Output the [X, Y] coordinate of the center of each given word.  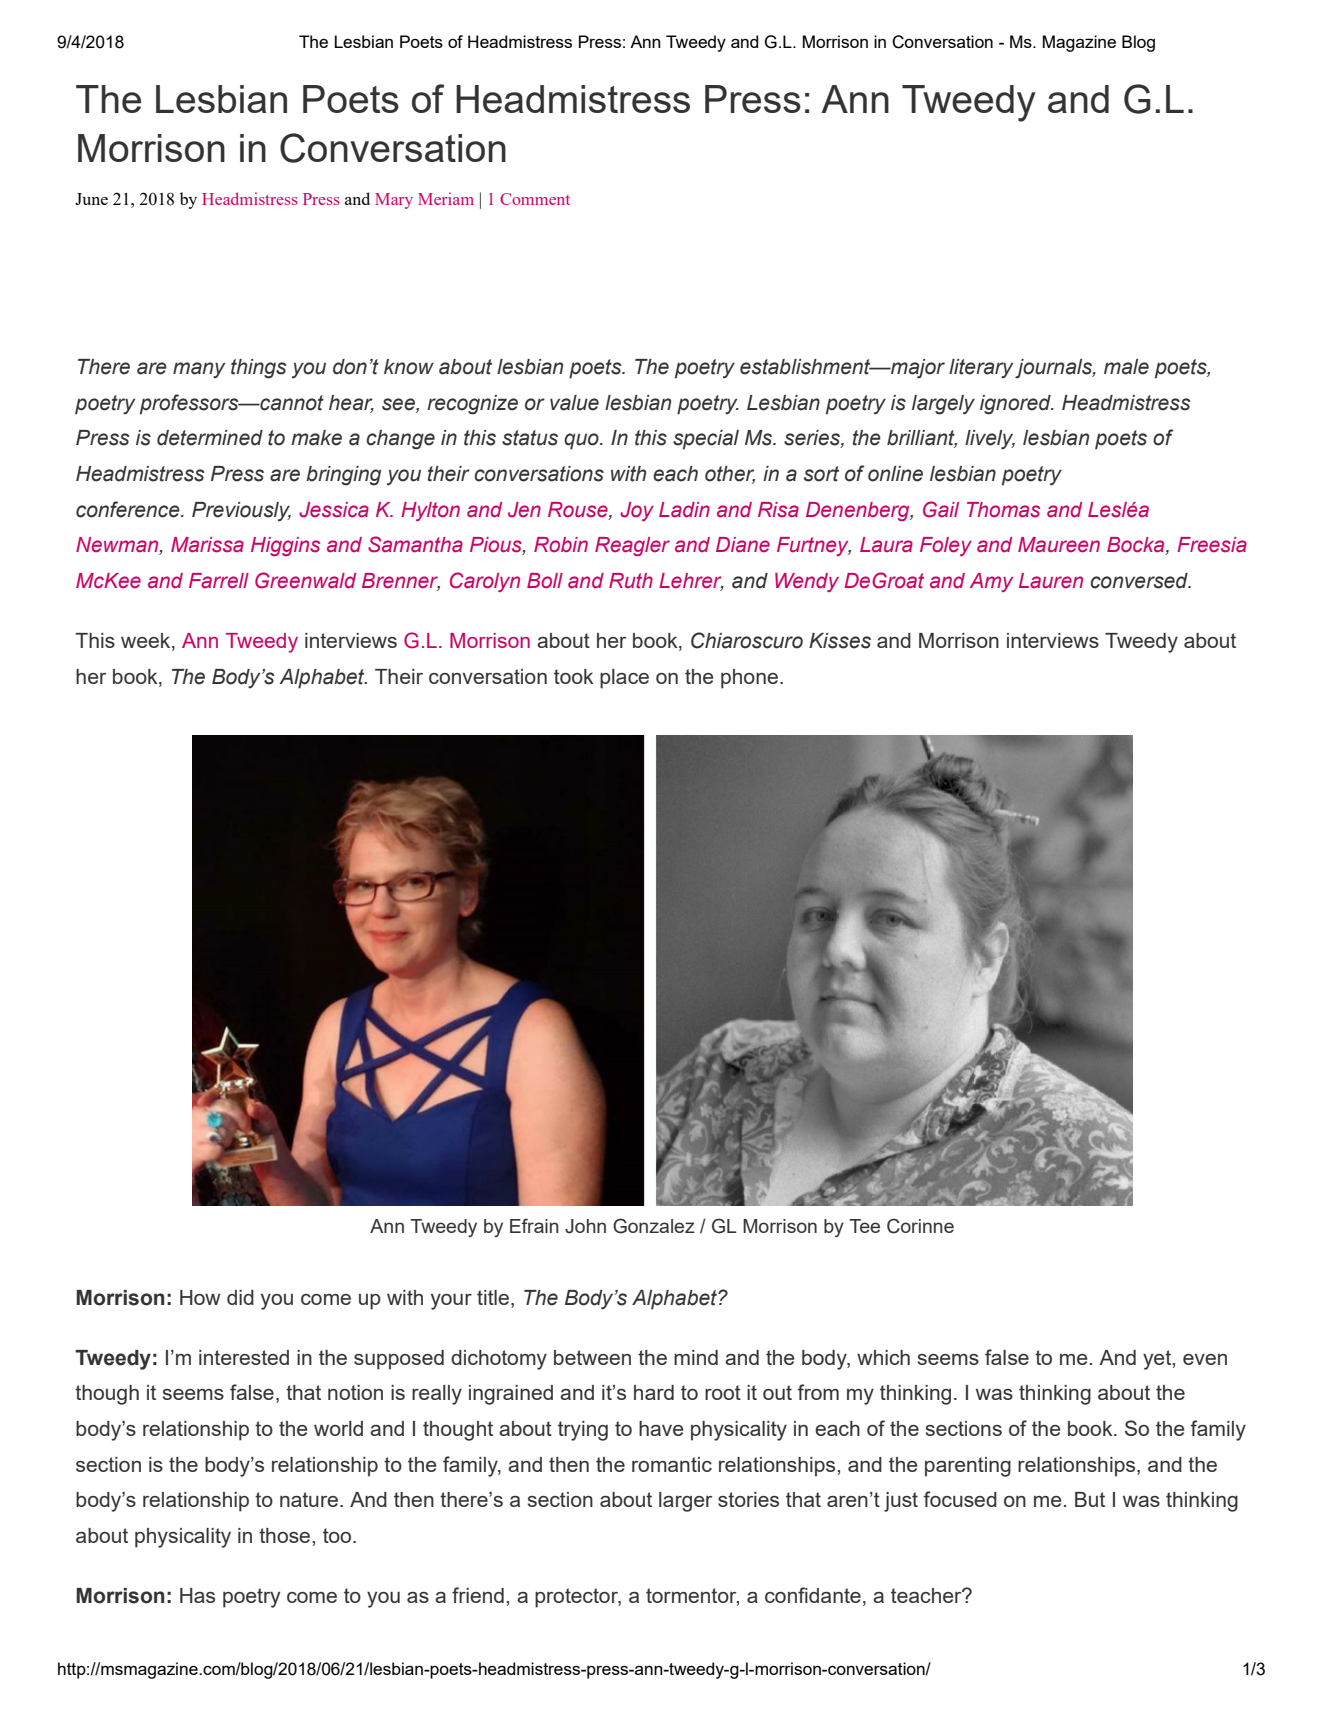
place [624, 679]
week [147, 642]
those [284, 1535]
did [240, 1297]
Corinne [920, 1226]
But [1090, 1499]
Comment [535, 199]
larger [685, 1502]
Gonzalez [654, 1226]
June [91, 199]
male [1126, 367]
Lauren [1051, 581]
